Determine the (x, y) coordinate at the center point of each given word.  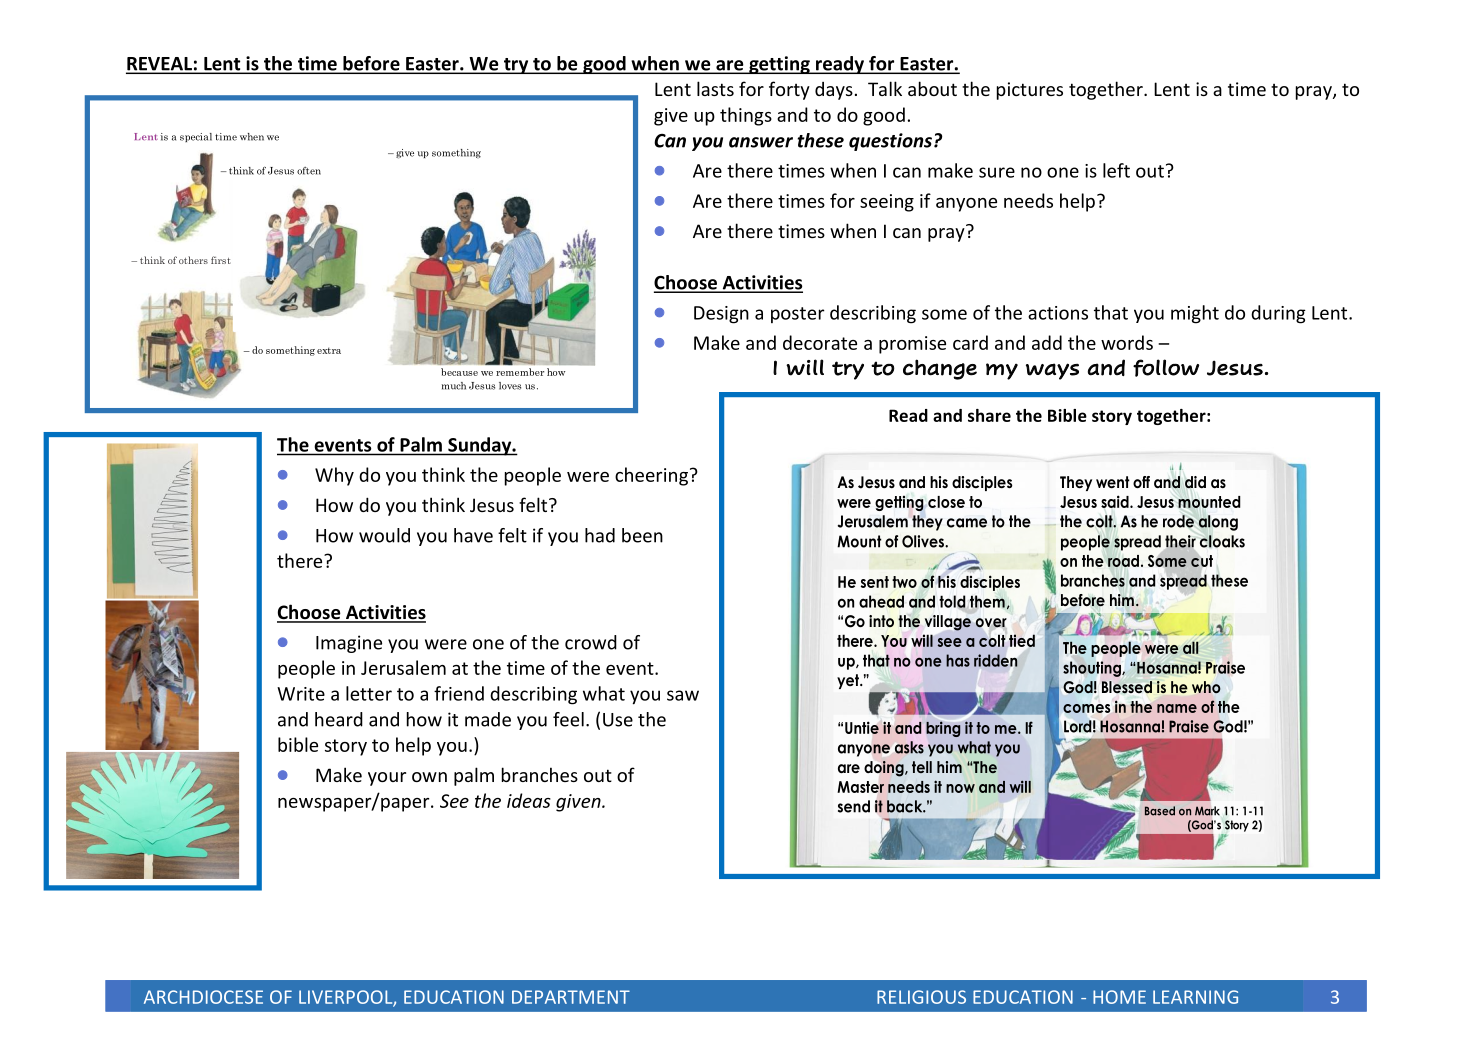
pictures (1030, 91)
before (371, 64)
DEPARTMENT (571, 997)
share (989, 415)
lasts (715, 88)
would (384, 535)
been (642, 535)
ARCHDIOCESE (203, 997)
